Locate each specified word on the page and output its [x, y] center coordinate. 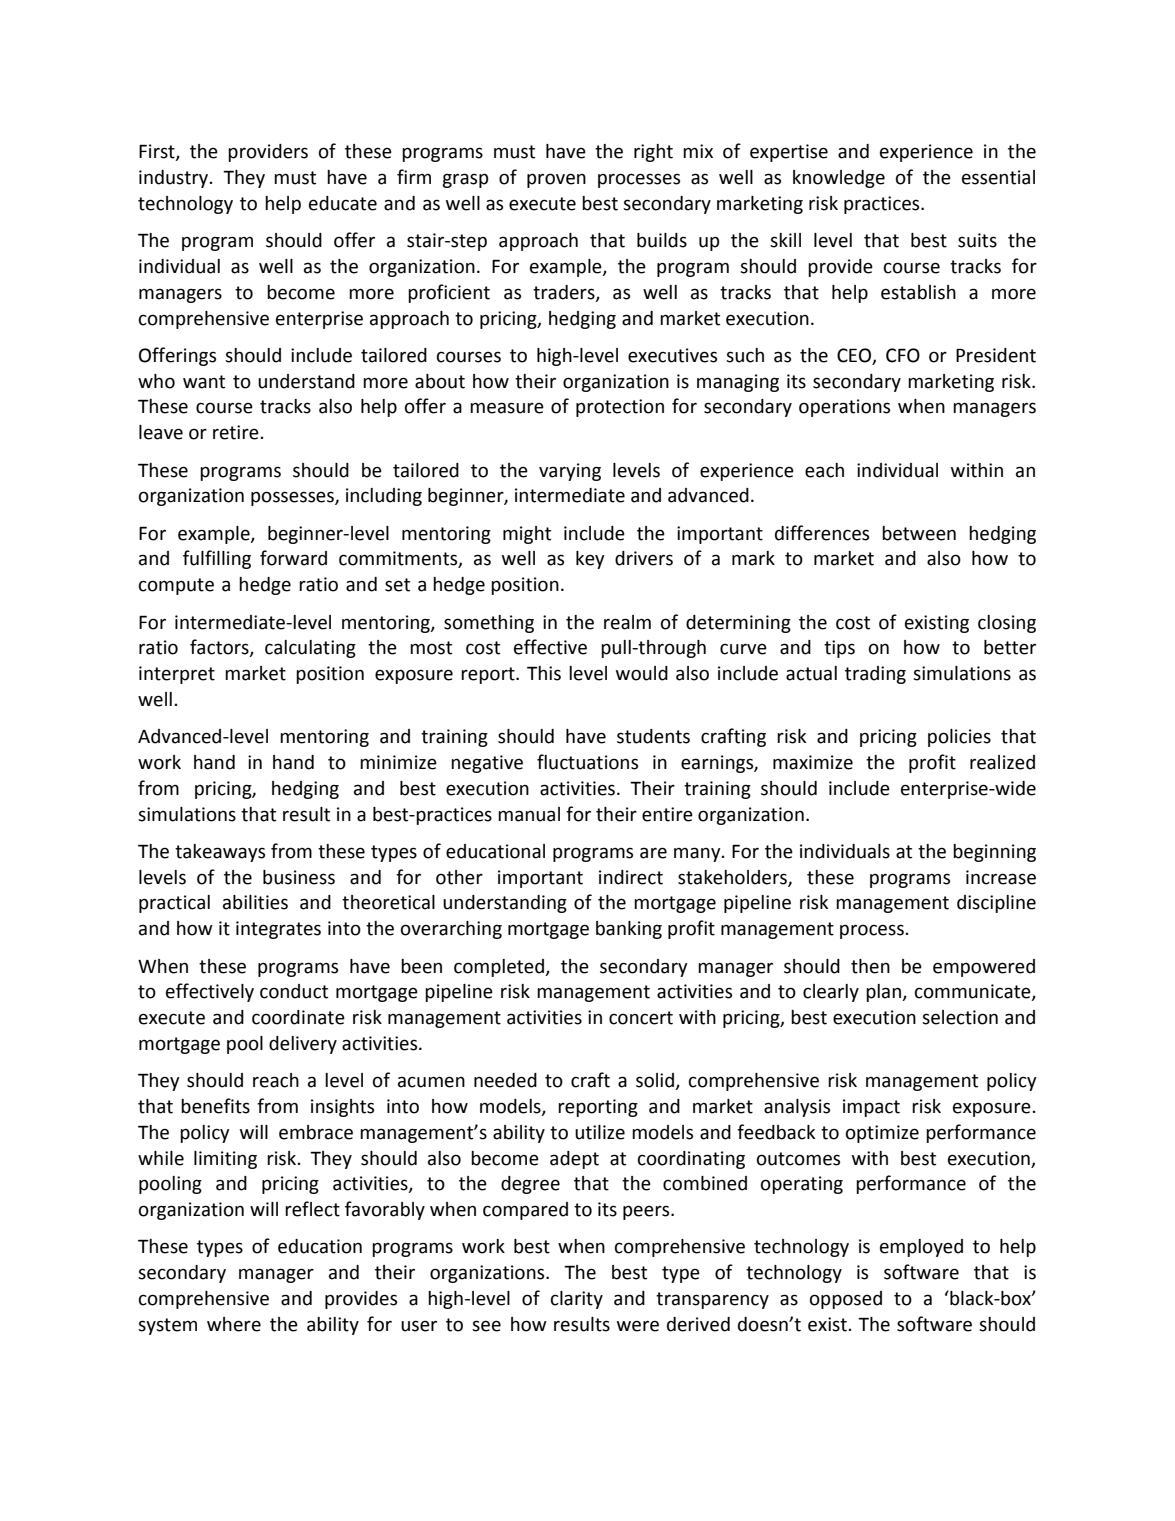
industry [175, 179]
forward [293, 558]
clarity [577, 1300]
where [234, 1324]
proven [556, 180]
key [590, 560]
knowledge [839, 179]
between [919, 533]
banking [629, 930]
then [870, 966]
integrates [278, 930]
